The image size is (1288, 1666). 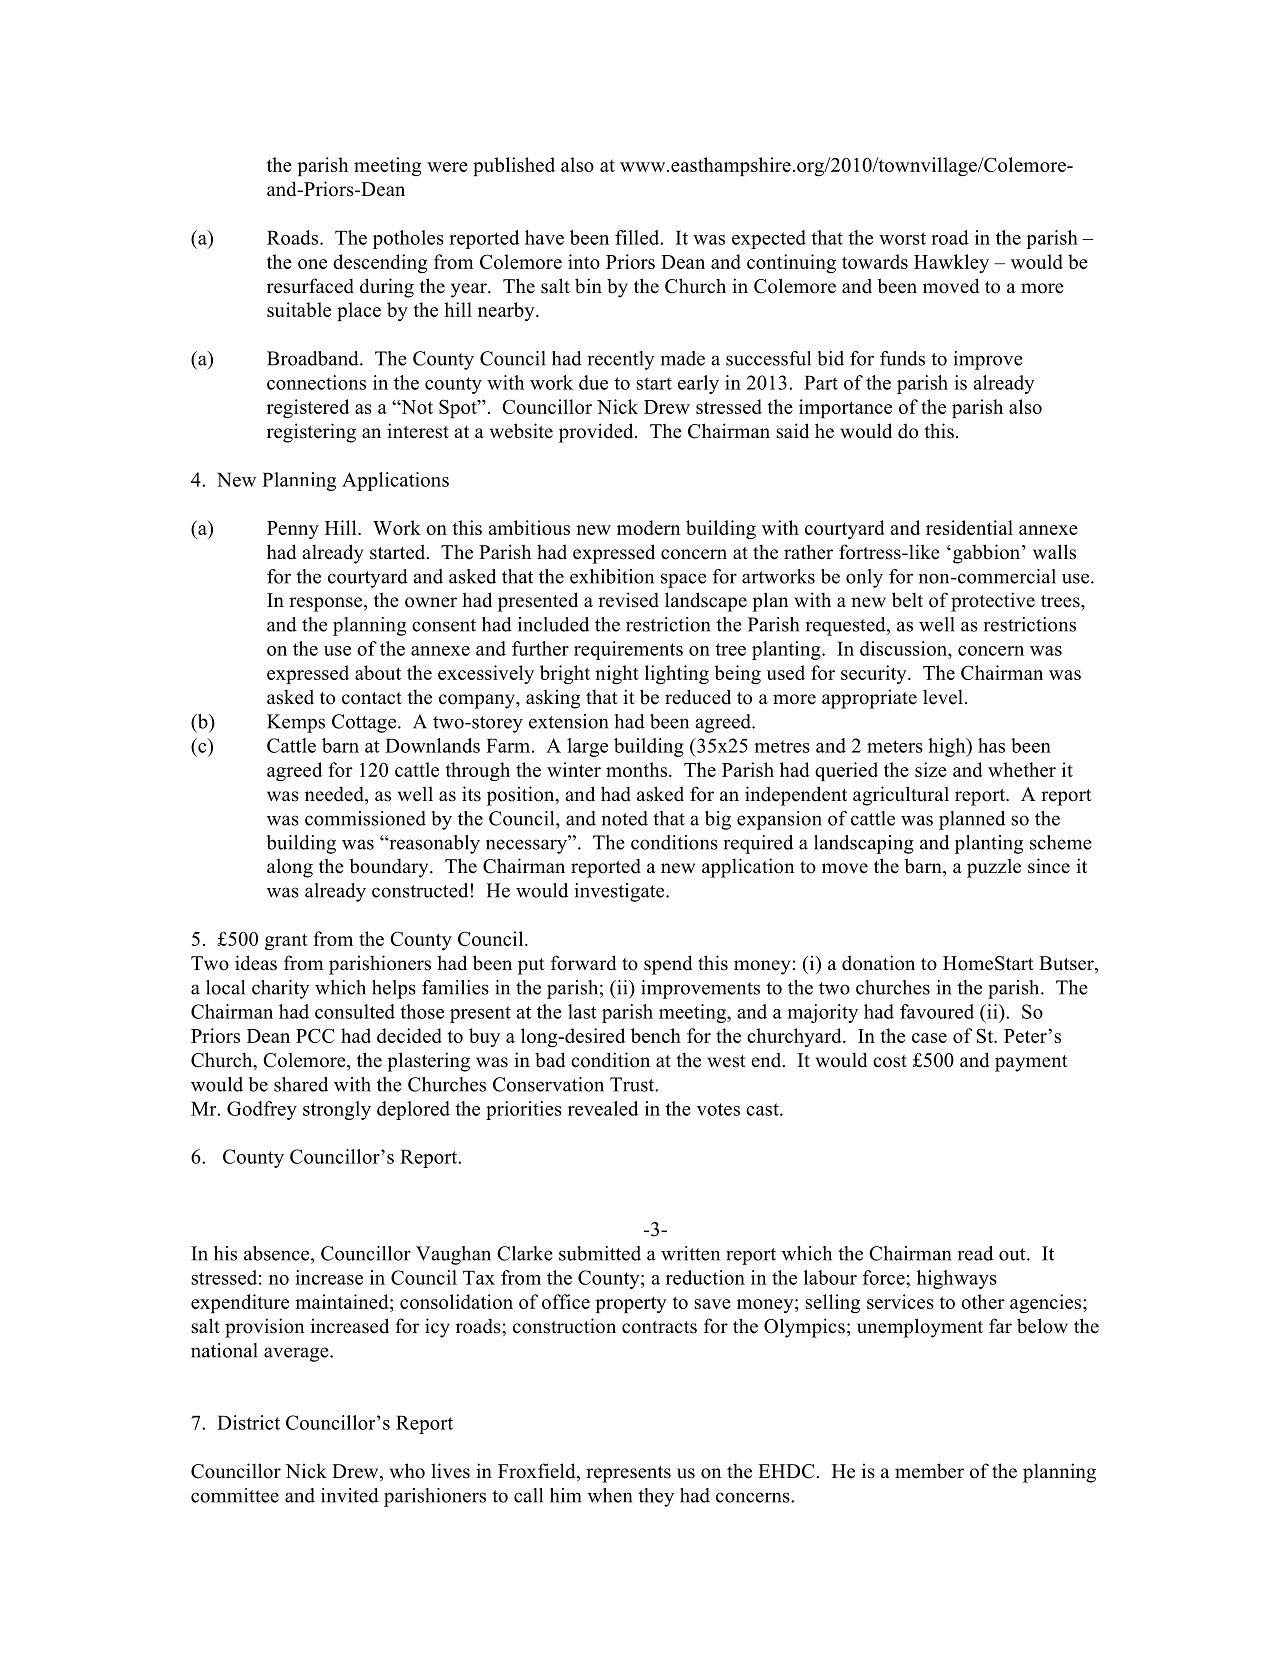 I want to click on worst, so click(x=902, y=238).
